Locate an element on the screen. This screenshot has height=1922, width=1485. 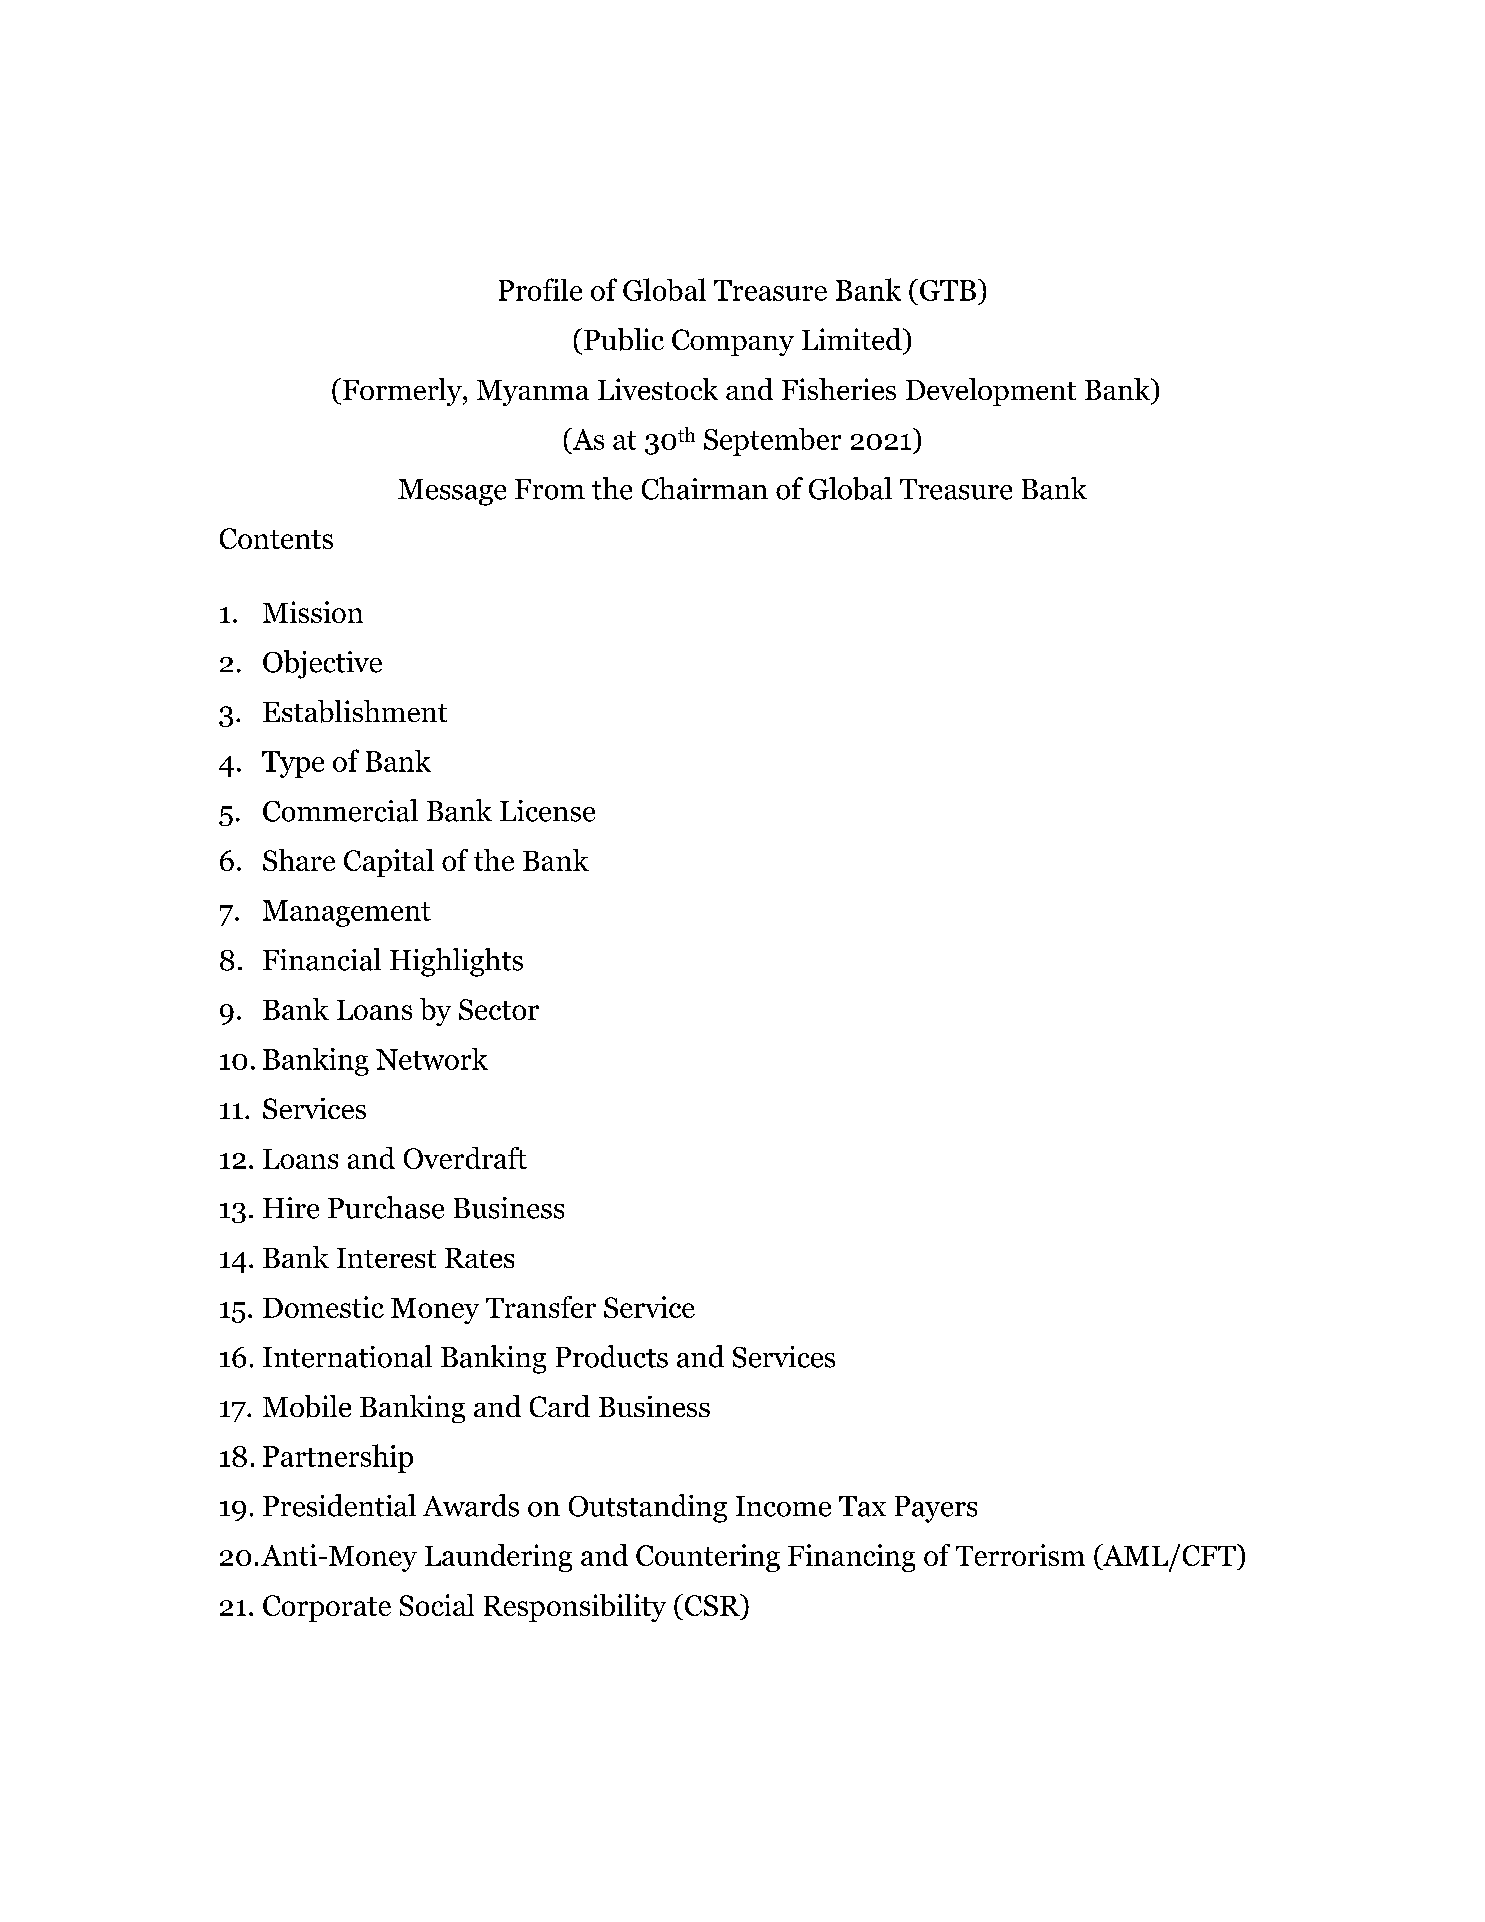
Establishment is located at coordinates (355, 711).
